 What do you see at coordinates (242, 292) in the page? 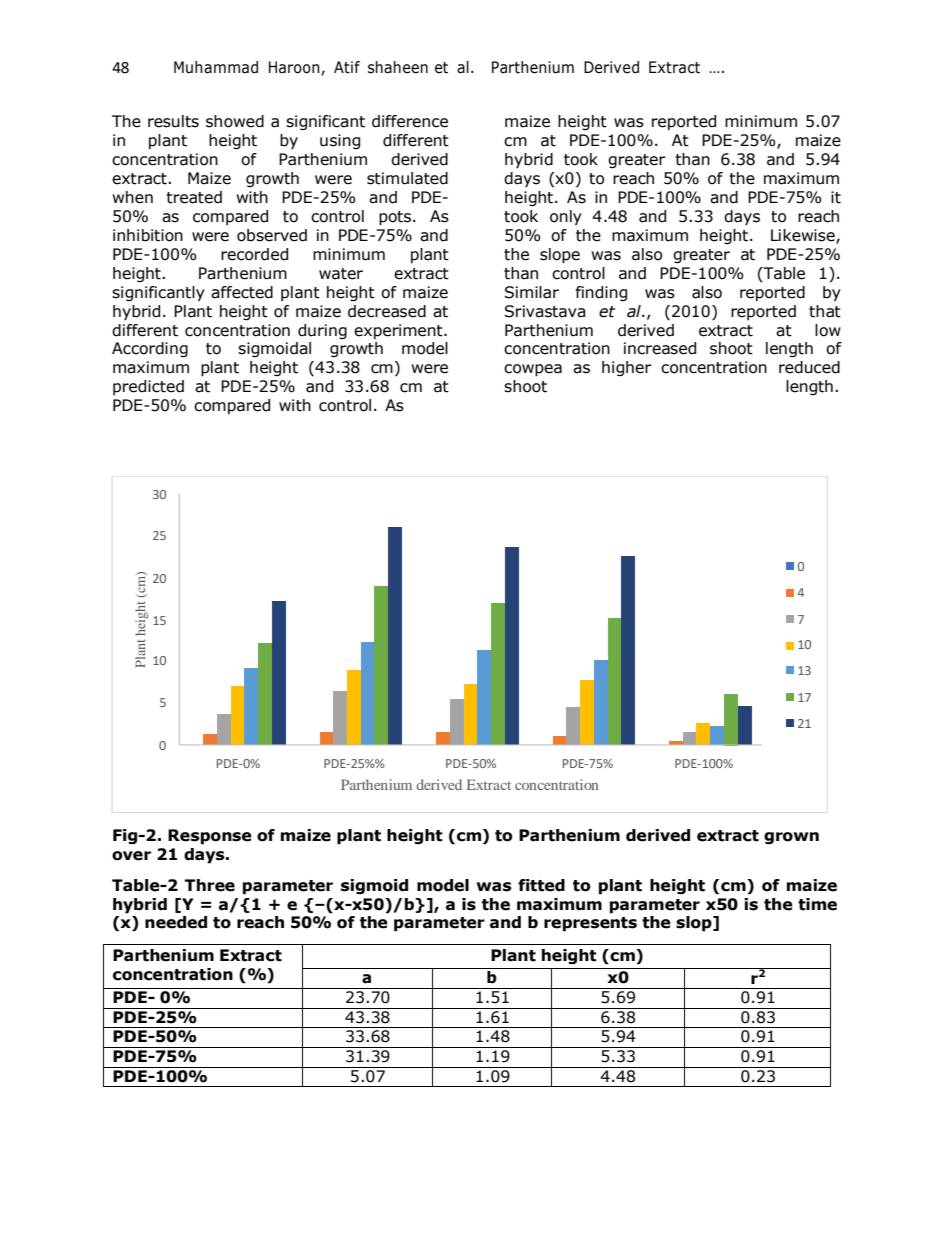
I see `affected` at bounding box center [242, 292].
